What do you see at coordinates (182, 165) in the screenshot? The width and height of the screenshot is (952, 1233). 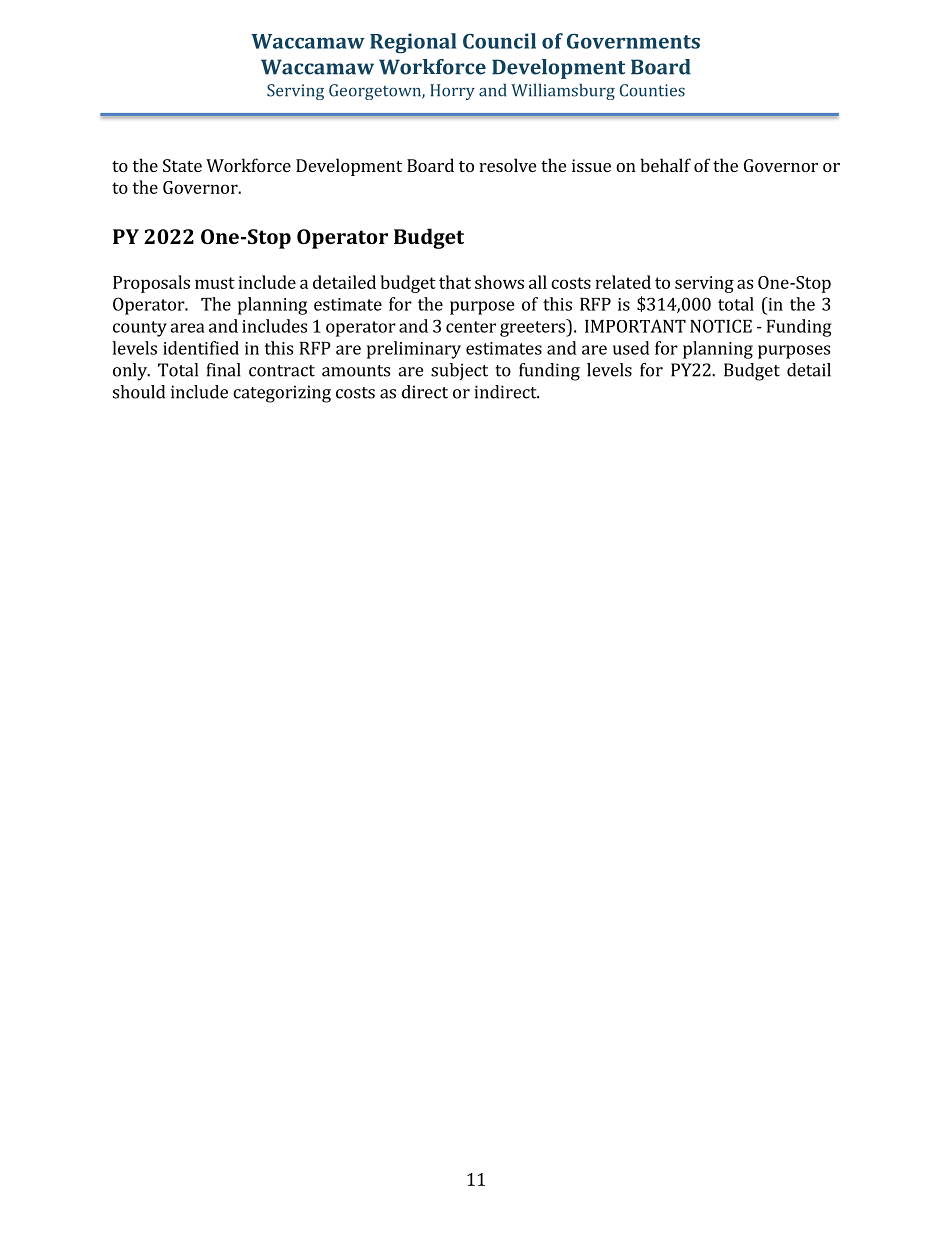 I see `State` at bounding box center [182, 165].
